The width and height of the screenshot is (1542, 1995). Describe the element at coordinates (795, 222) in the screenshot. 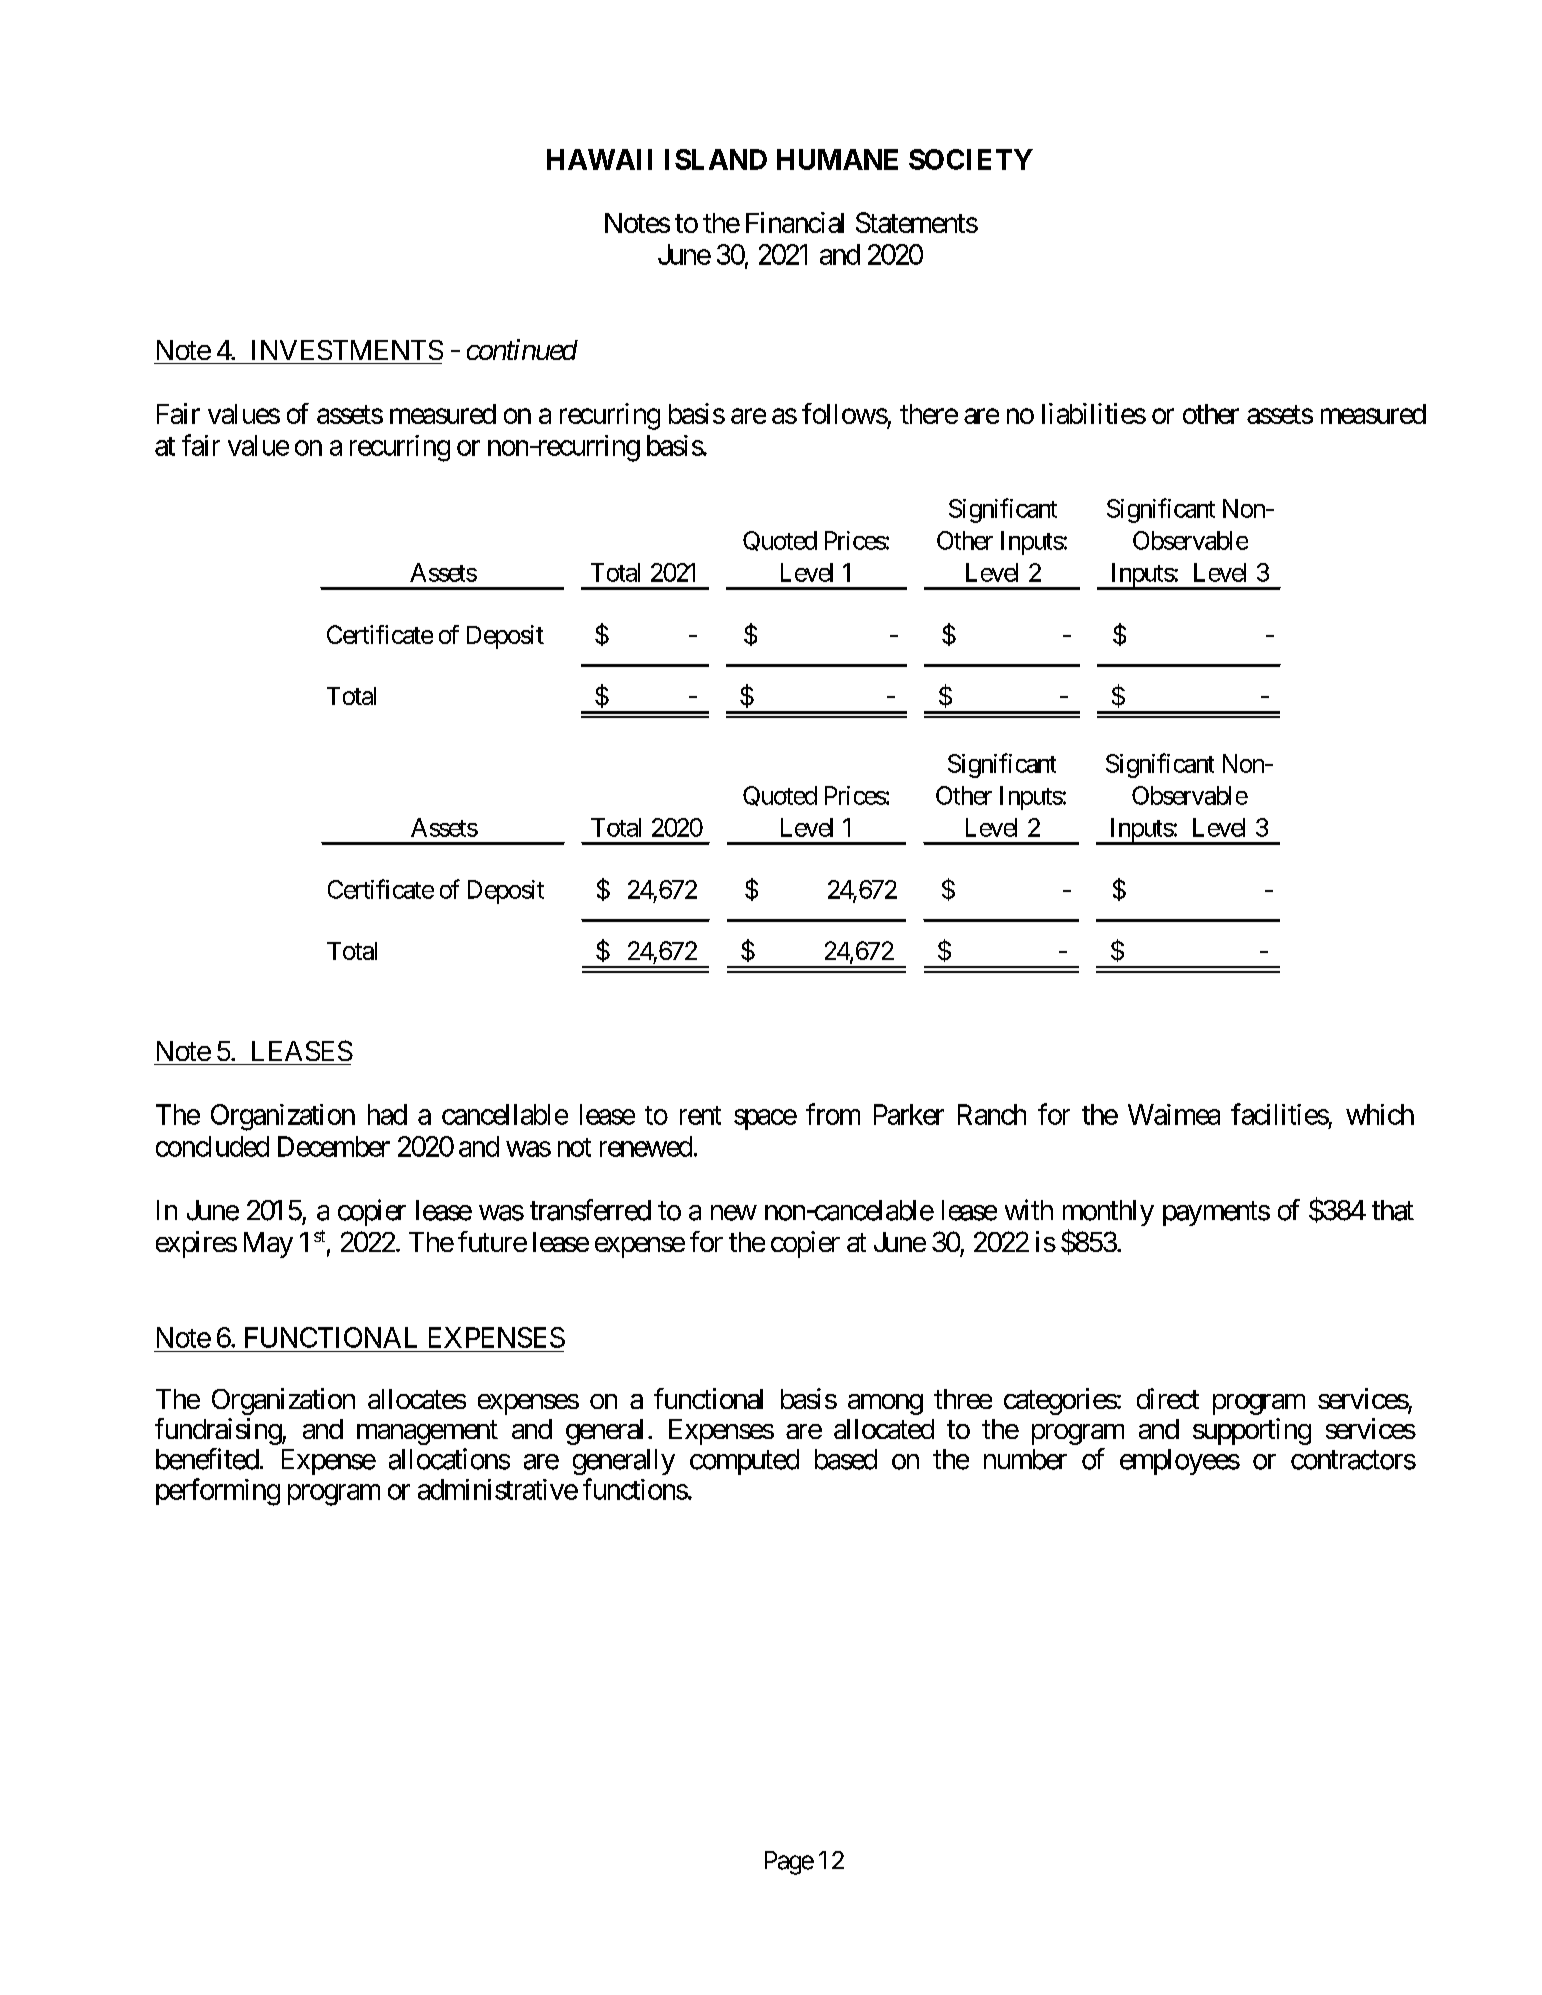

I see `Financial` at that location.
